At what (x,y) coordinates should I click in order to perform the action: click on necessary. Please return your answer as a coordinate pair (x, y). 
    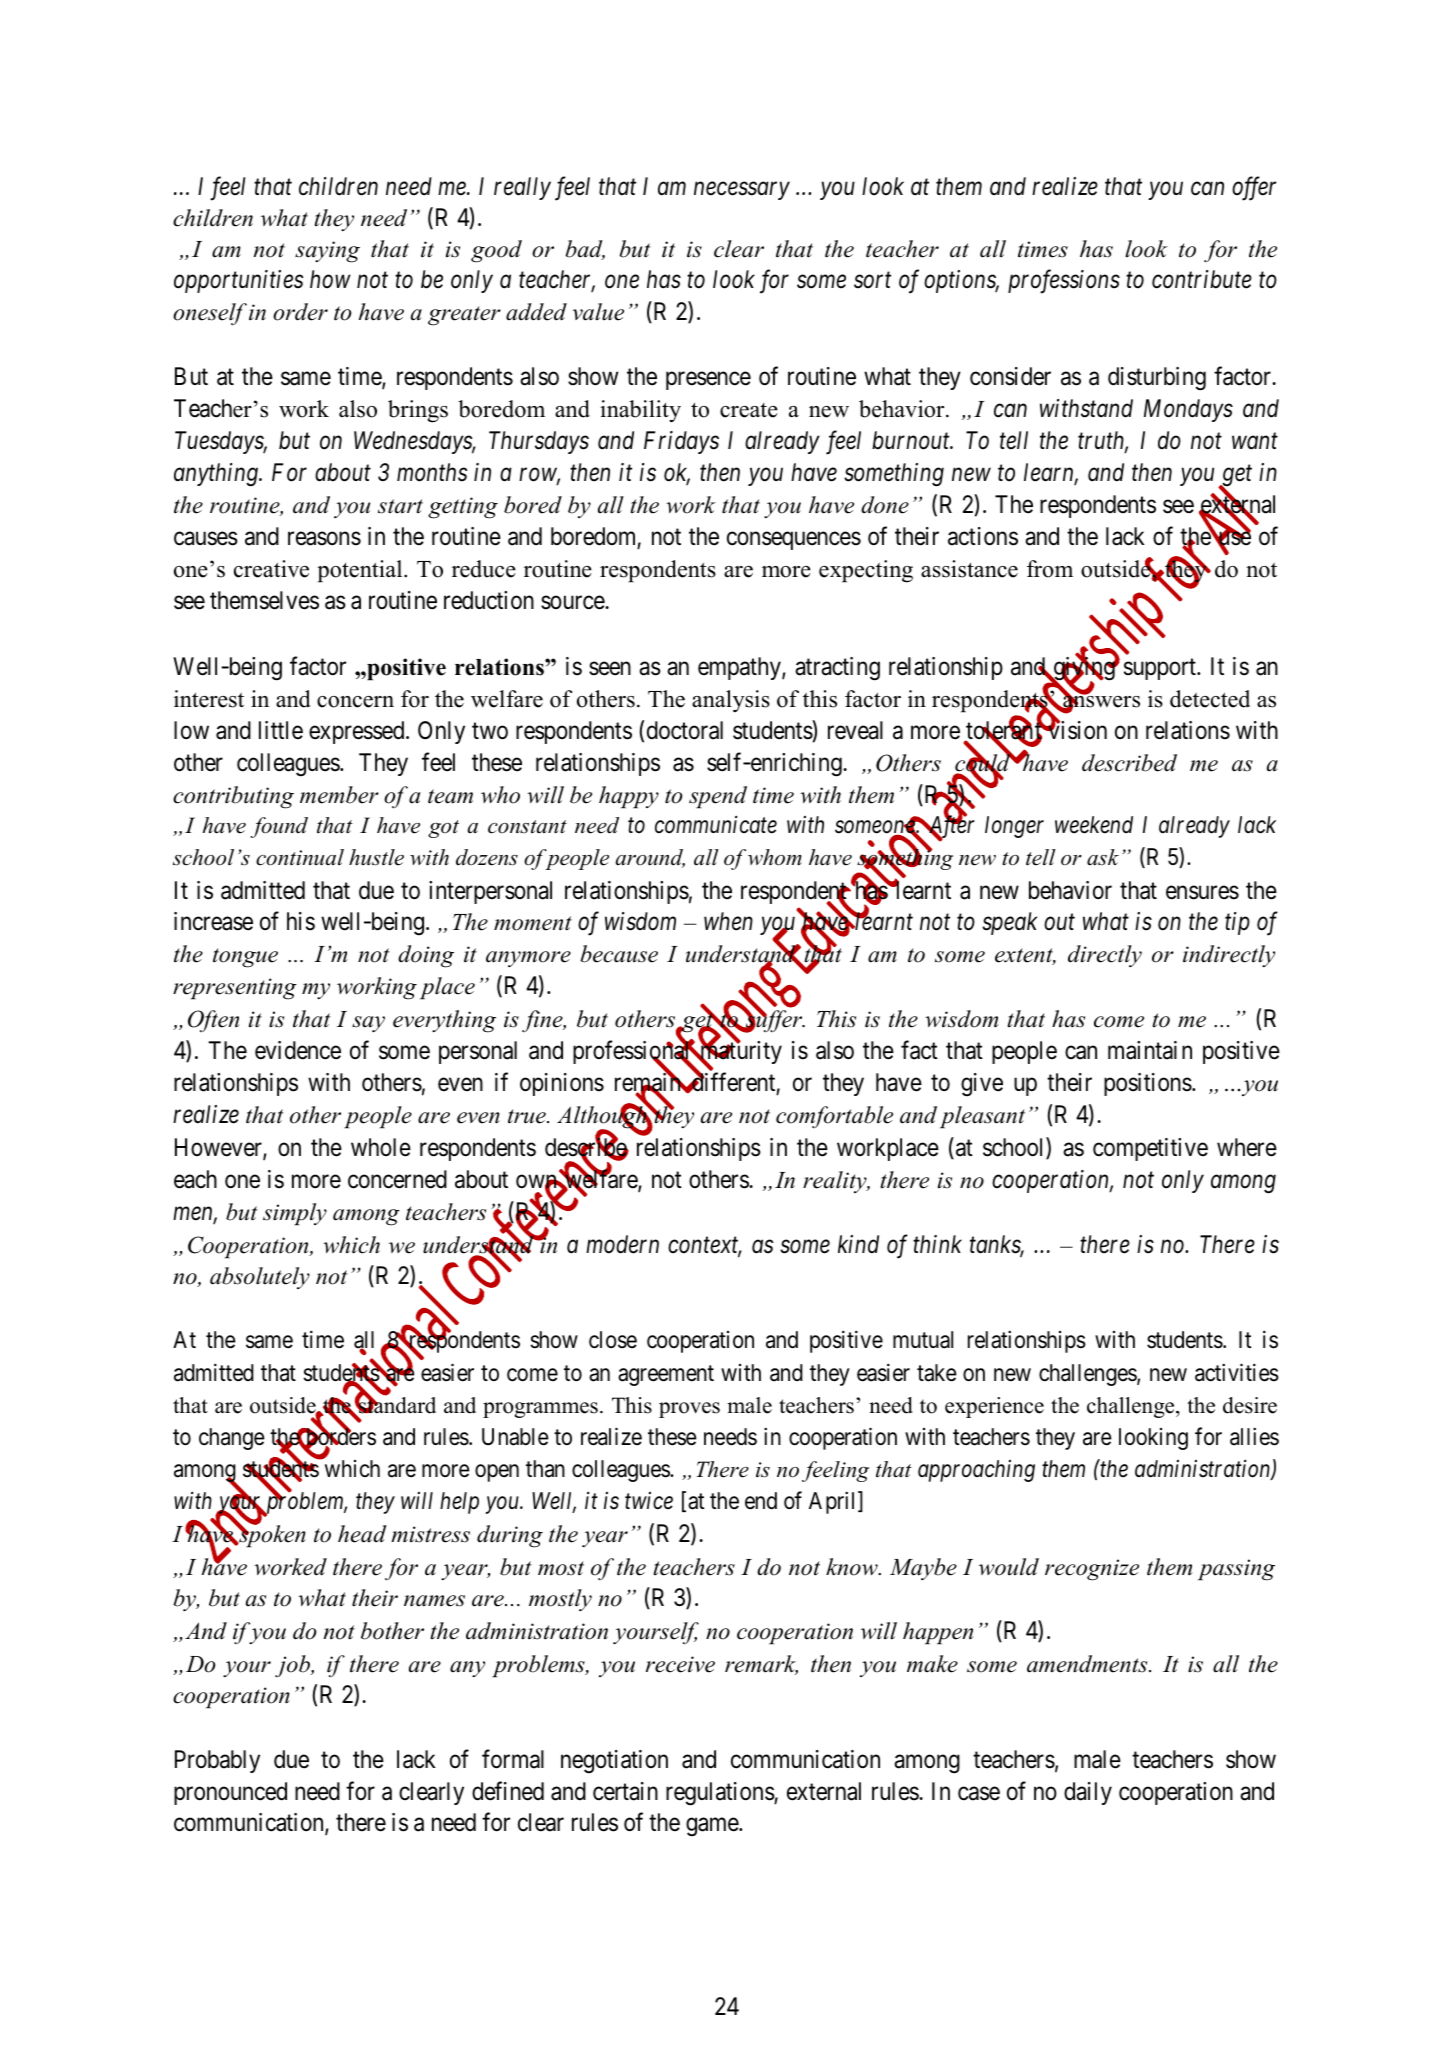
    Looking at the image, I should click on (742, 191).
